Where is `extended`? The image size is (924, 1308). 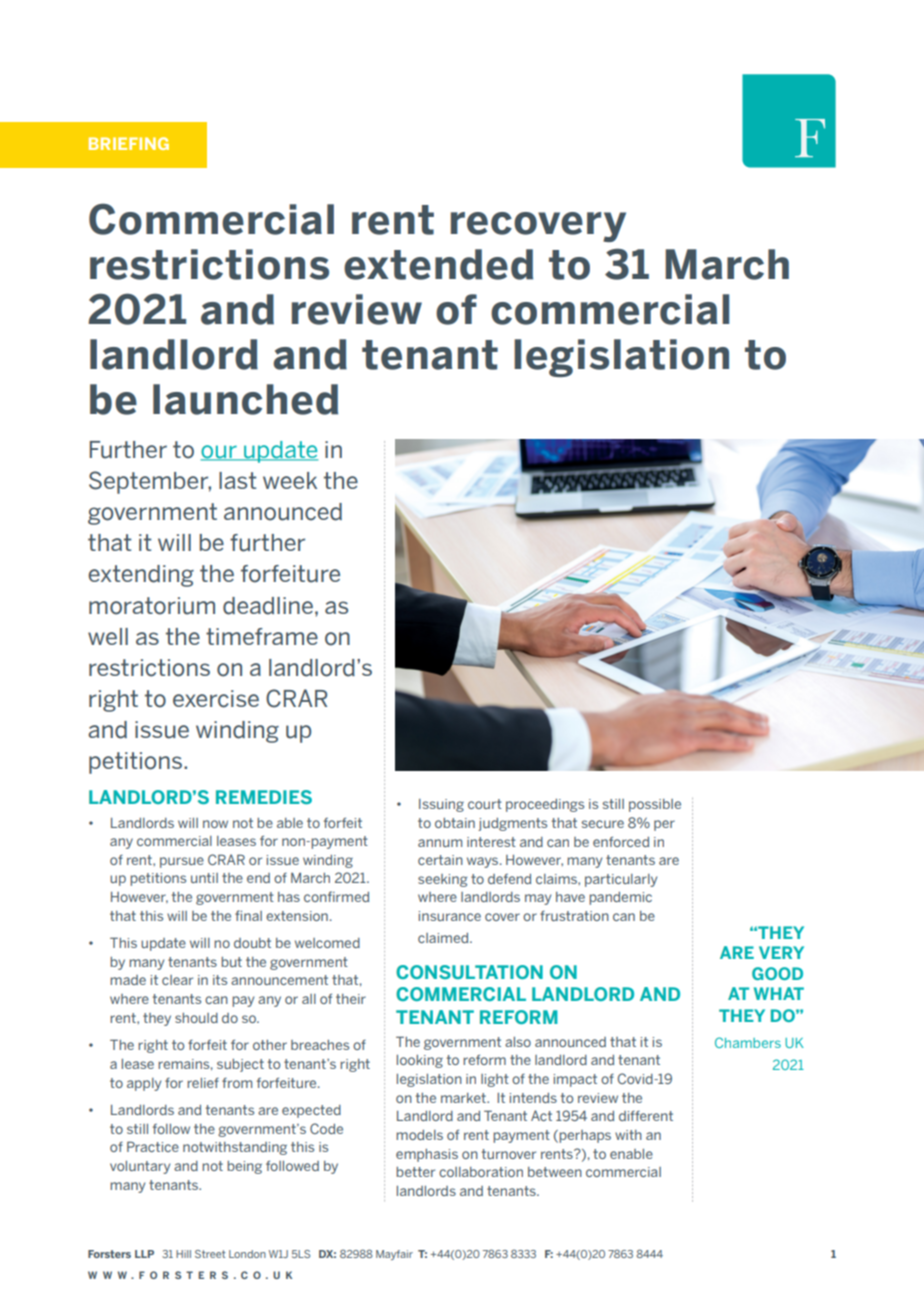 extended is located at coordinates (438, 264).
